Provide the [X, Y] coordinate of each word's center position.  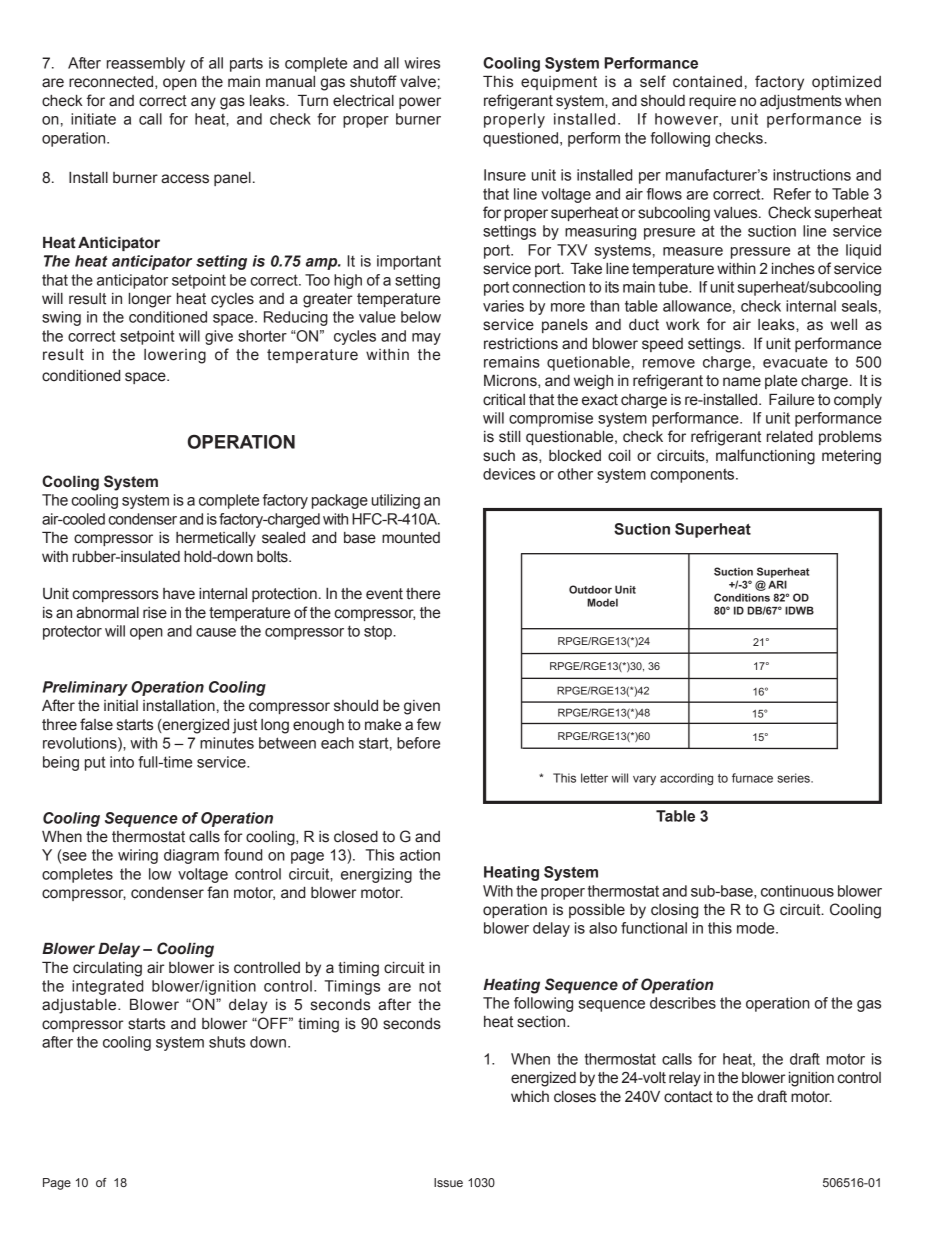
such [499, 456]
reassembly [146, 64]
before [418, 743]
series [794, 778]
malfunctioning [765, 457]
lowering [175, 356]
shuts [227, 1042]
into [122, 762]
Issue [448, 1182]
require [712, 102]
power [420, 103]
